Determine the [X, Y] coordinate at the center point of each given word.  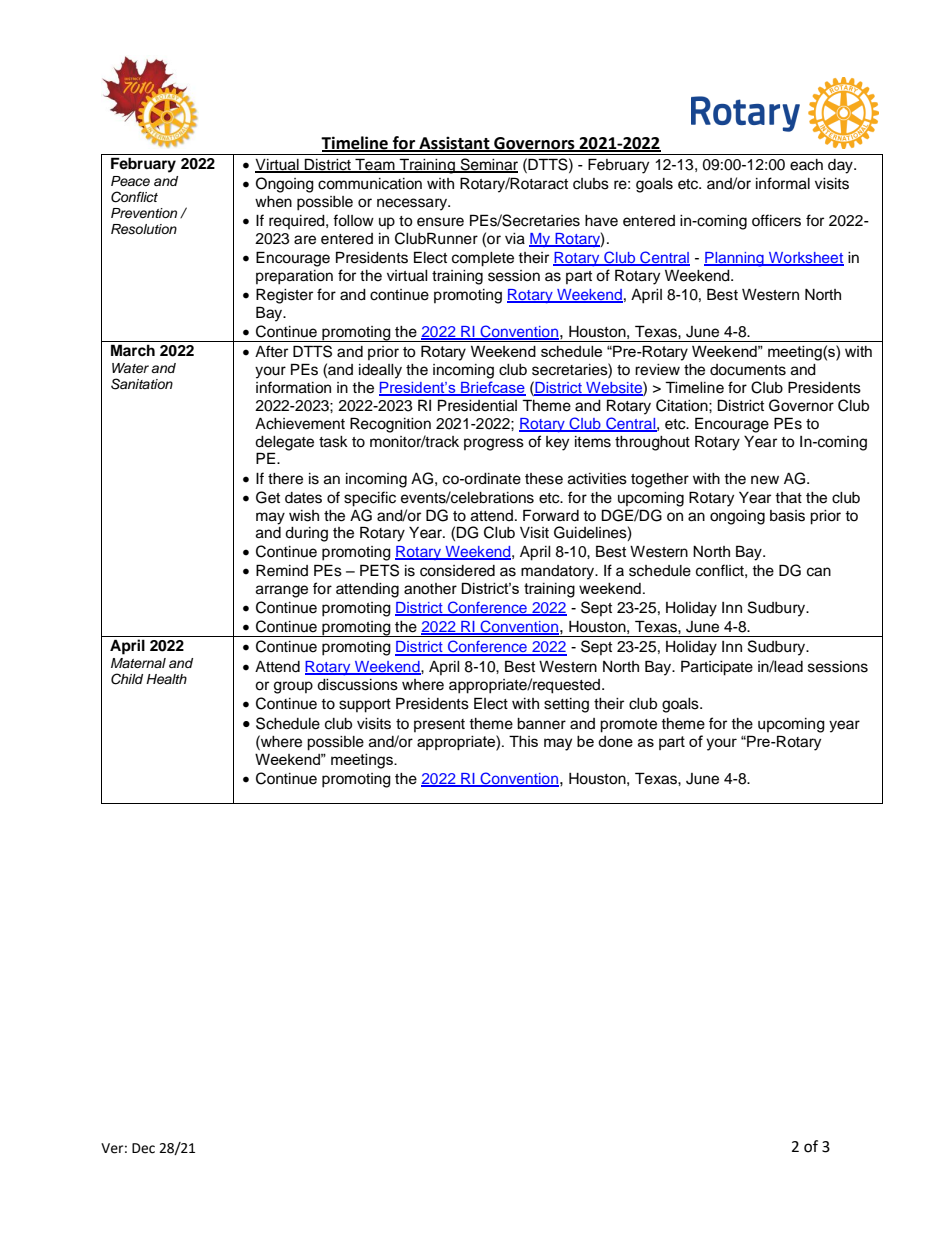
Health [166, 679]
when [273, 202]
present [439, 725]
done [615, 741]
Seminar [488, 165]
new [765, 480]
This [523, 741]
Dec [143, 1148]
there [285, 479]
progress [494, 444]
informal [783, 183]
